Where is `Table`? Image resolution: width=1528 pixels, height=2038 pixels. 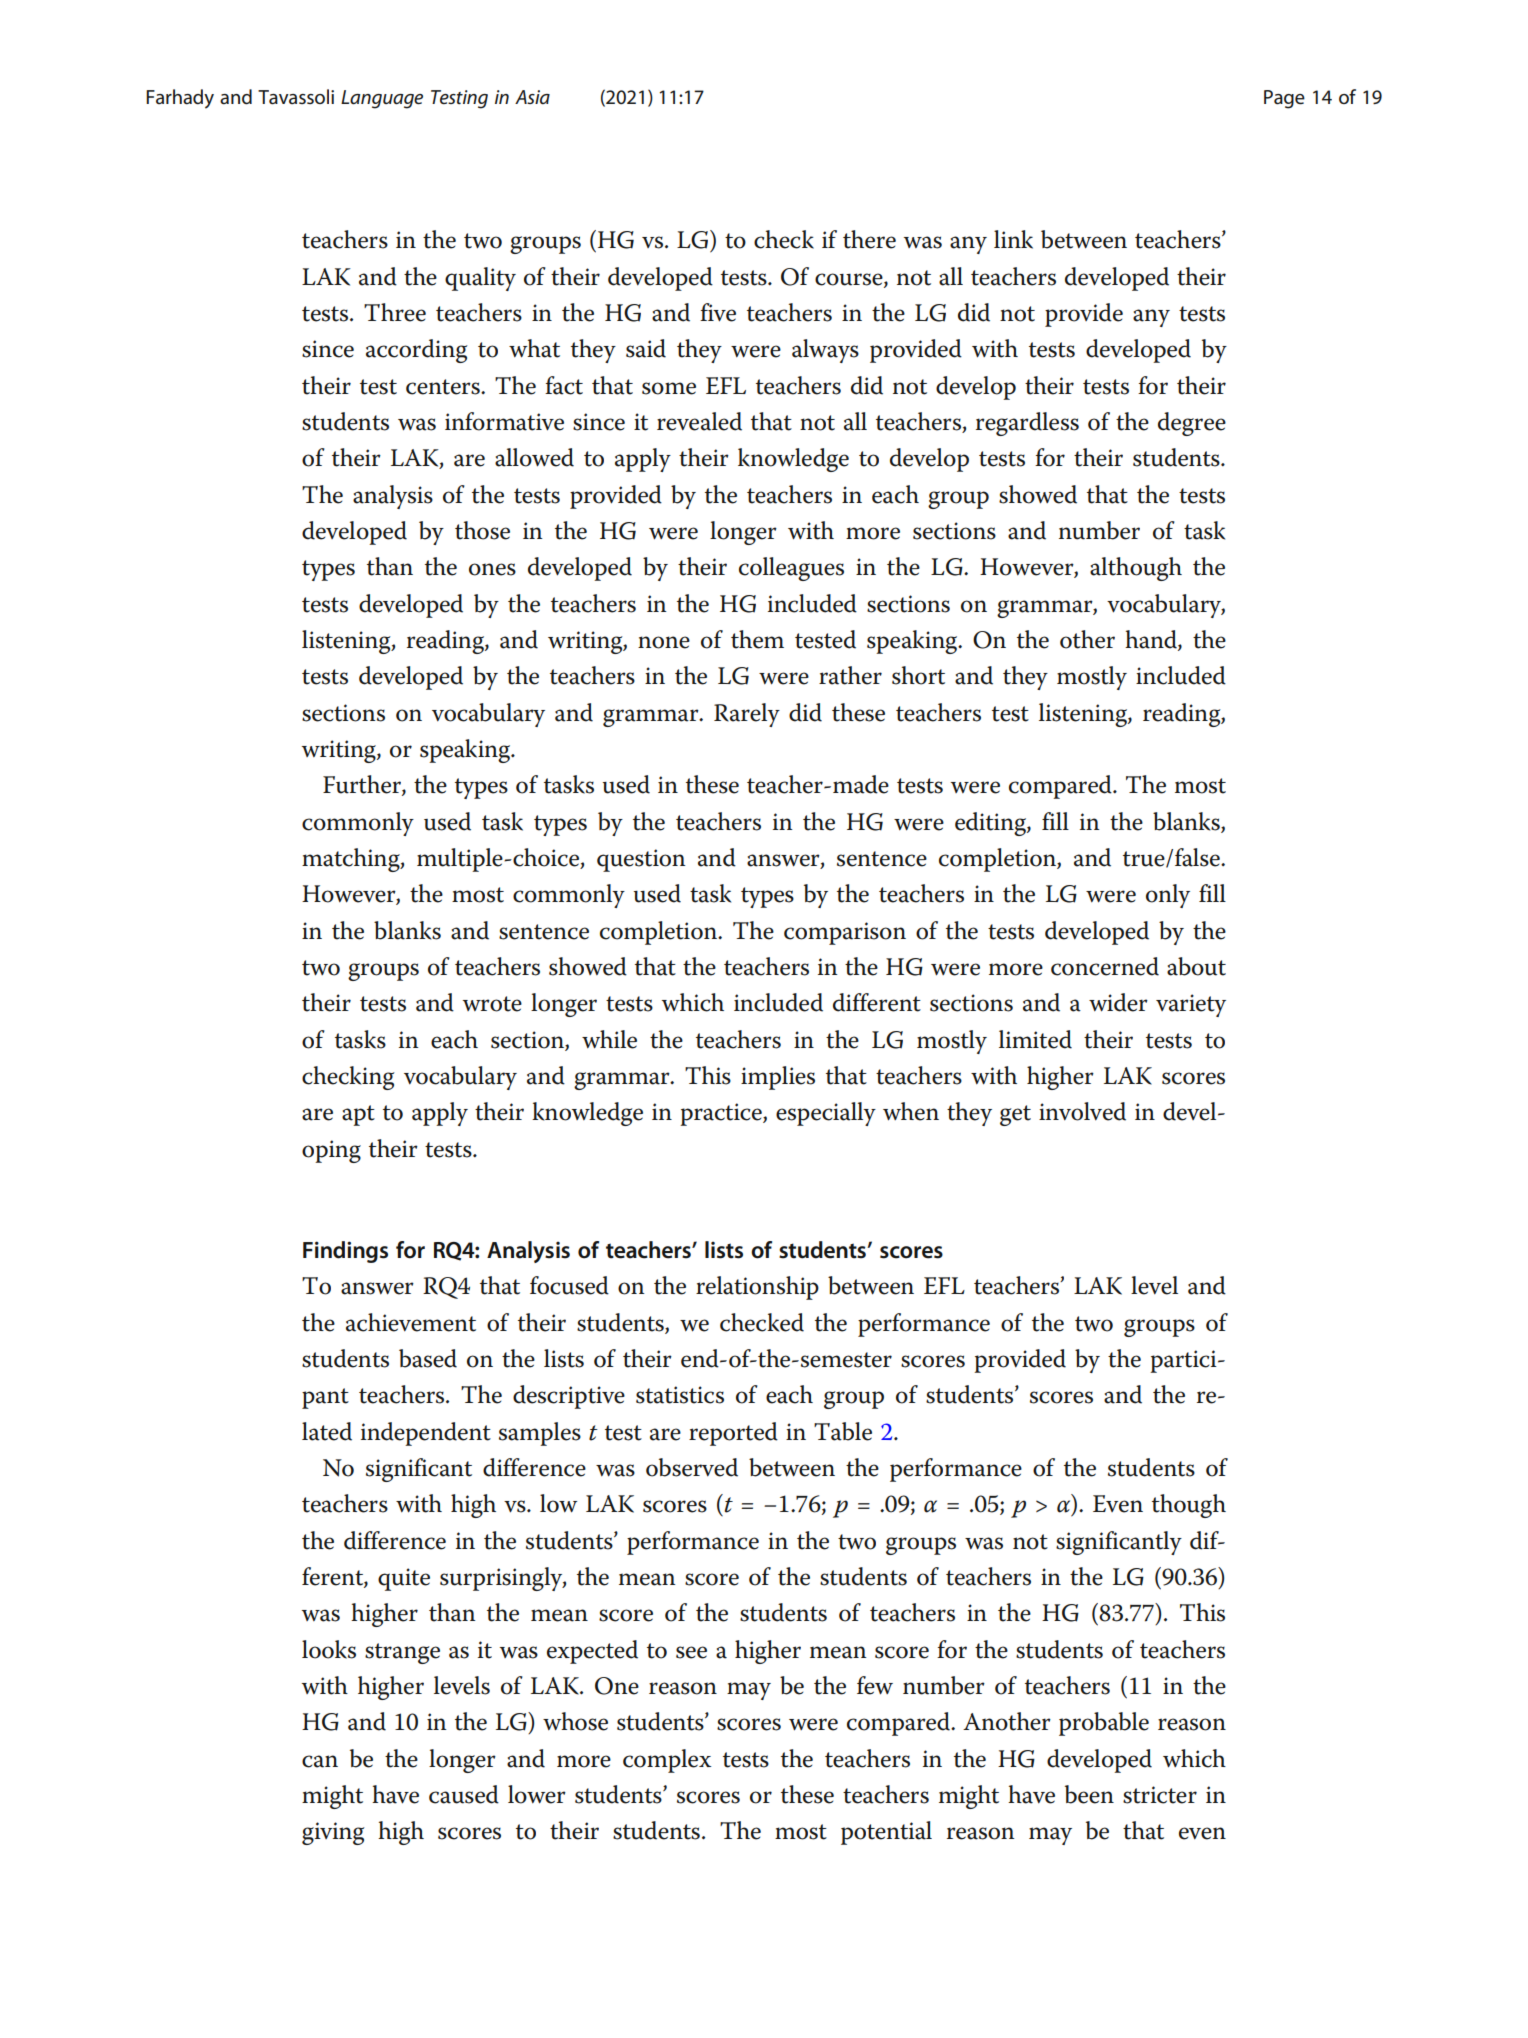 Table is located at coordinates (843, 1431).
